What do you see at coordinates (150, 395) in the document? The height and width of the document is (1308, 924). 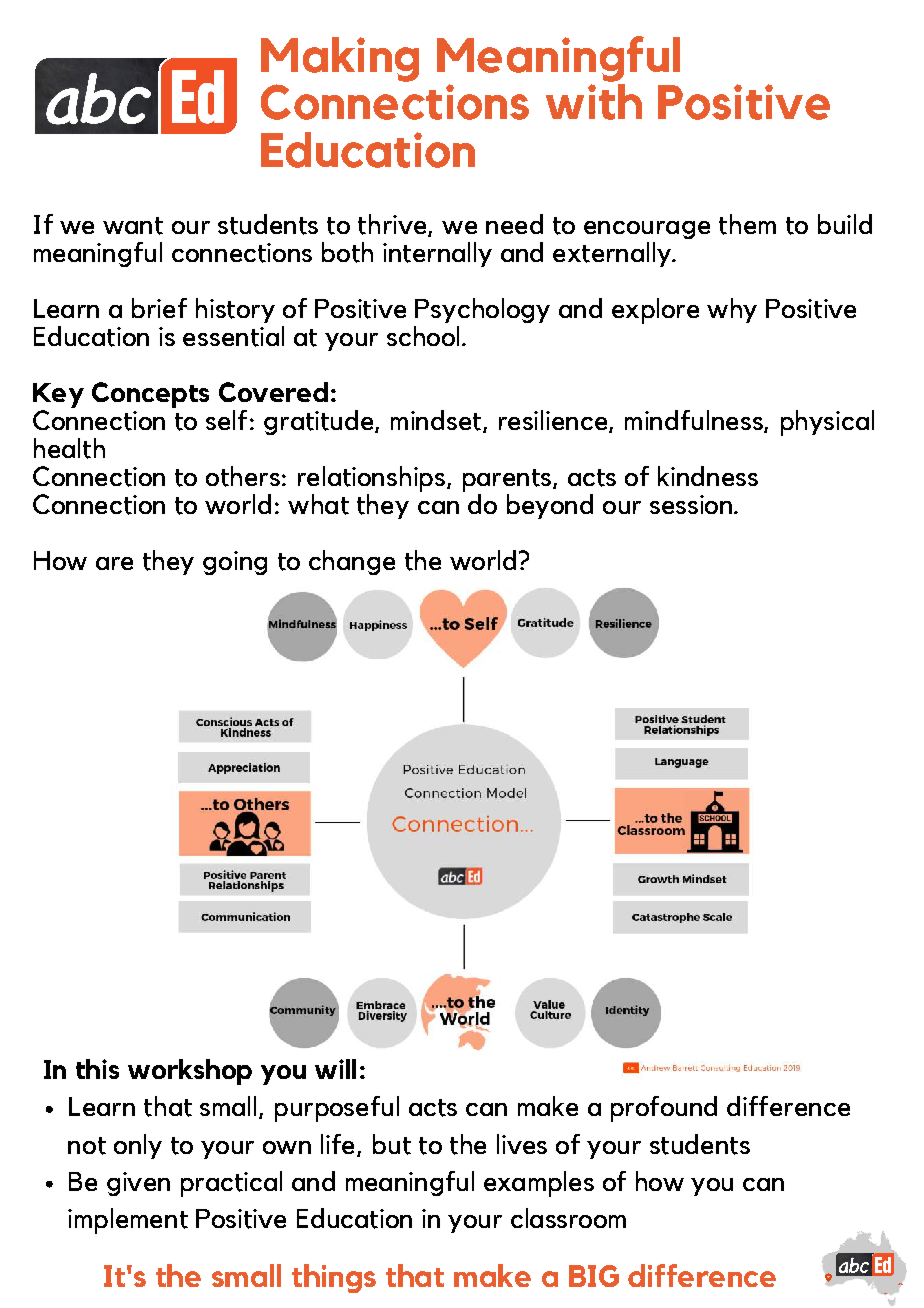 I see `Concepts` at bounding box center [150, 395].
